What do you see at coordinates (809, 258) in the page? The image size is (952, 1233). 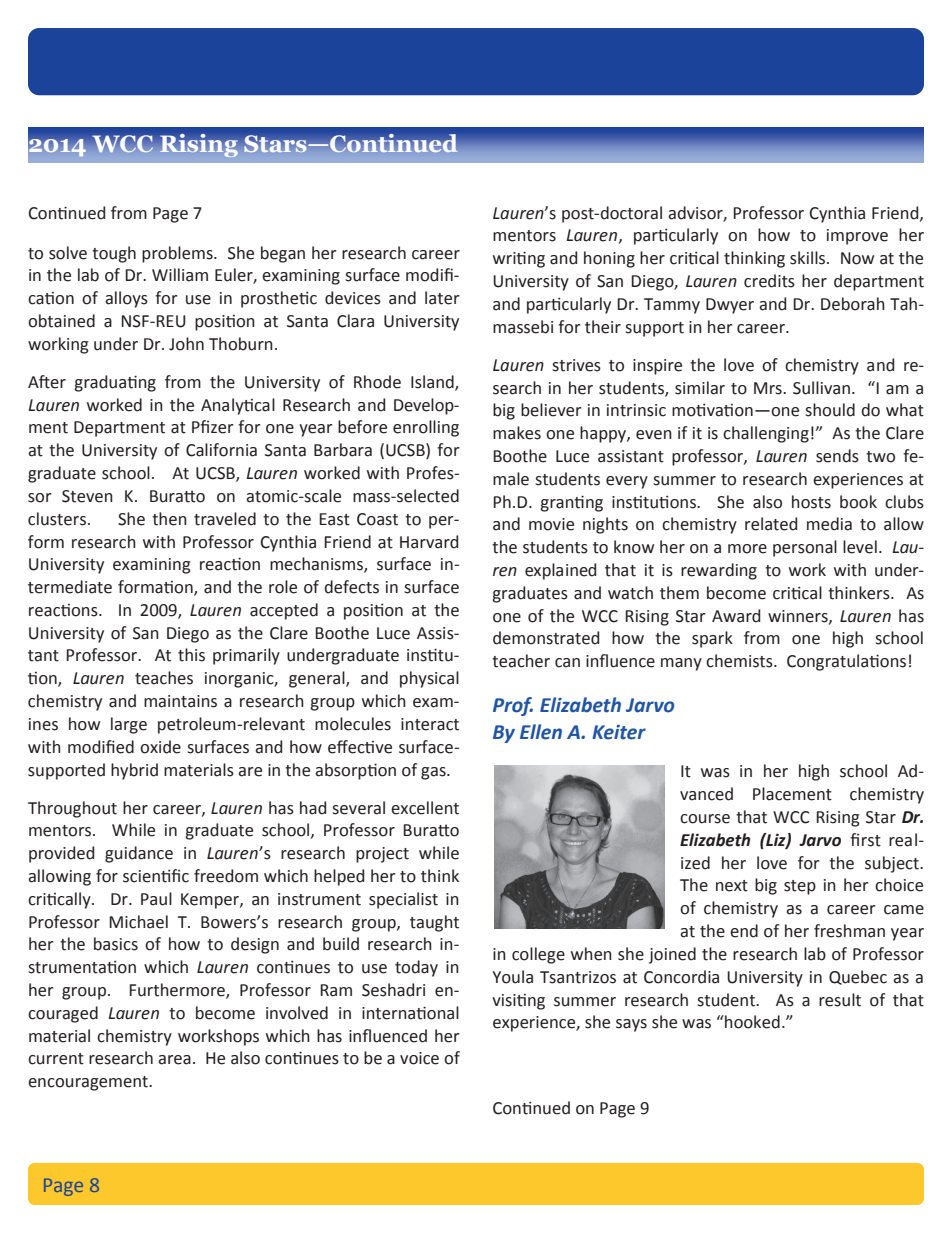 I see `skills` at bounding box center [809, 258].
